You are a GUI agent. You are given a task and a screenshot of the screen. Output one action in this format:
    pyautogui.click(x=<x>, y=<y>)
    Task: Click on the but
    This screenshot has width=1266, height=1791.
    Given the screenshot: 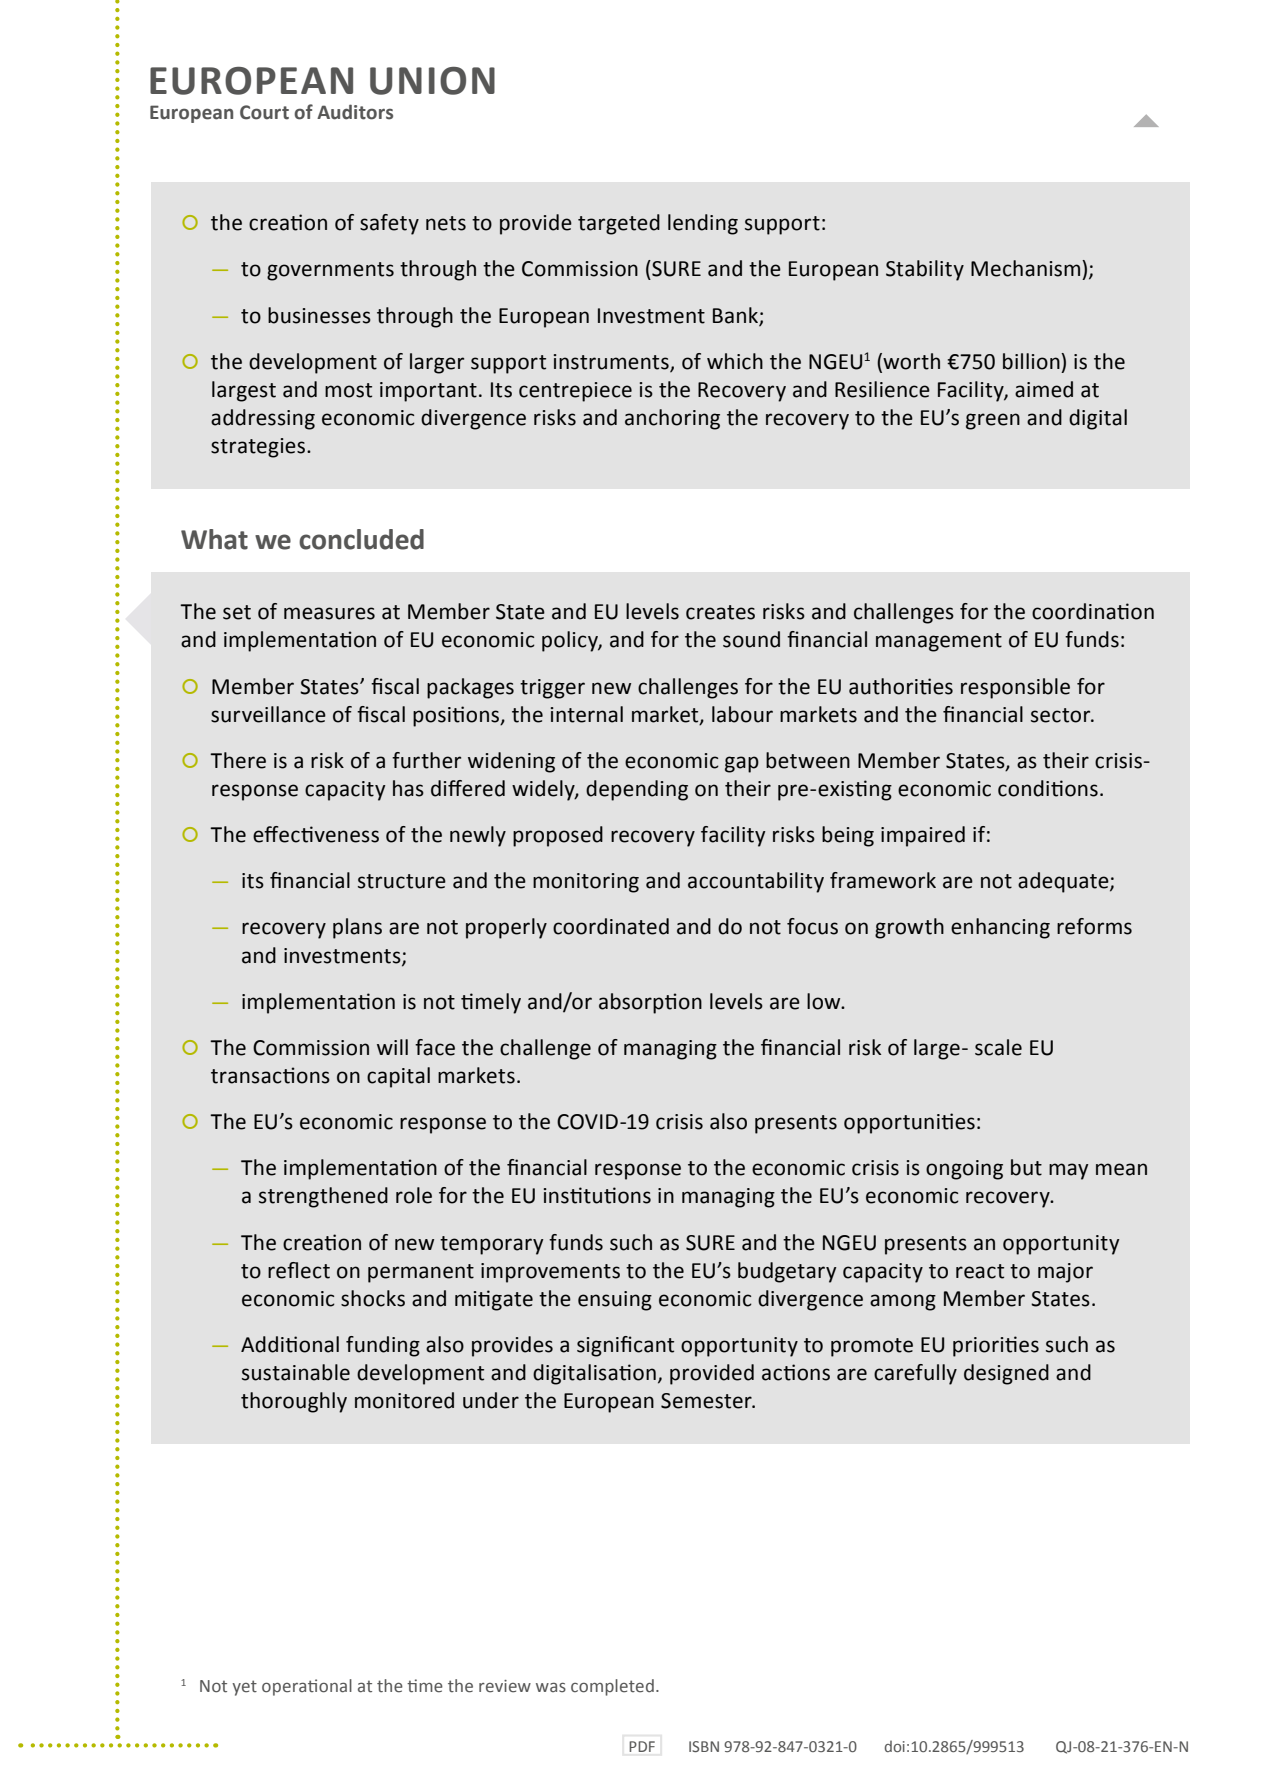 What is the action you would take?
    pyautogui.click(x=1026, y=1167)
